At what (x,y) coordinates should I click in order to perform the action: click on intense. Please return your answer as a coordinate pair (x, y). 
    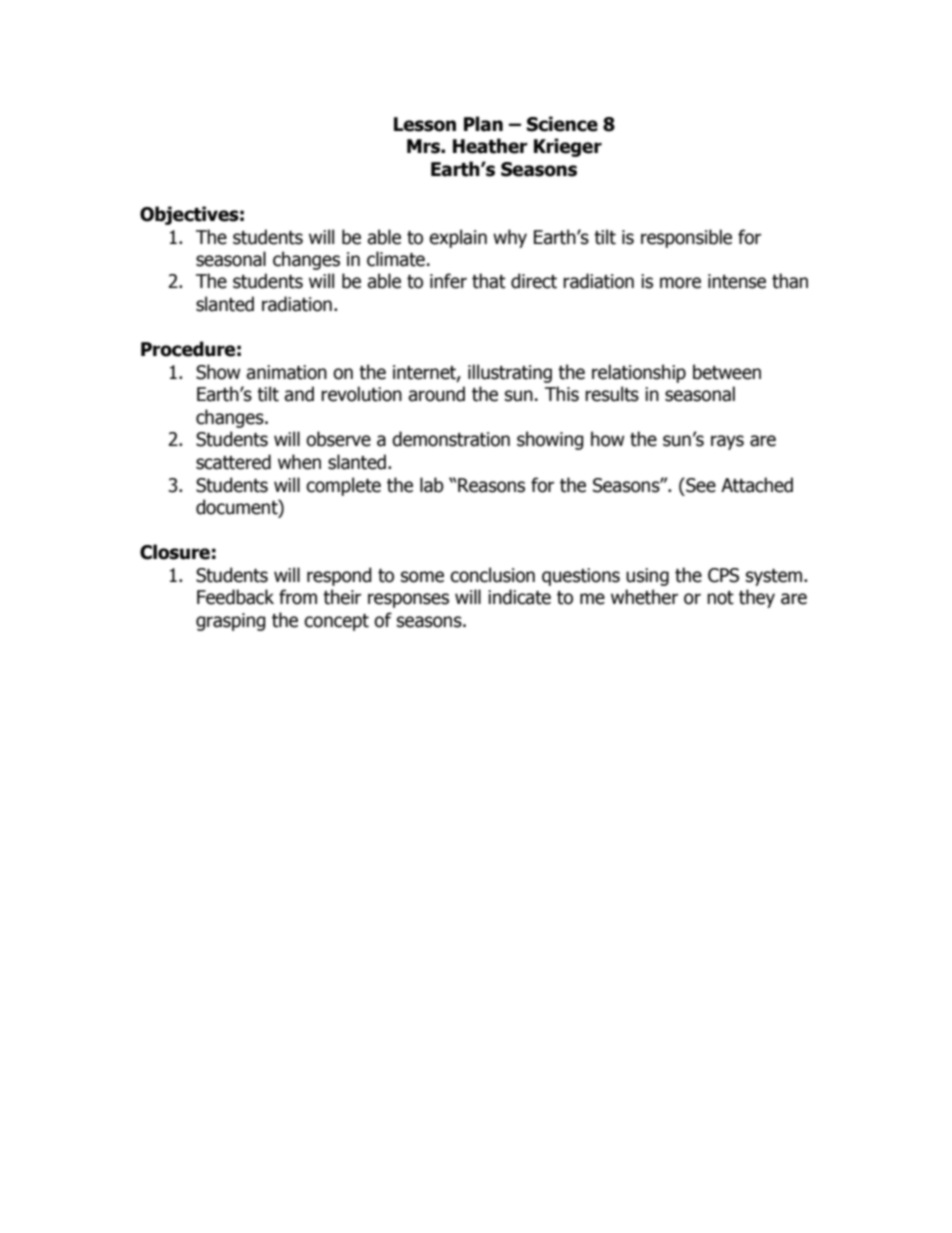
    Looking at the image, I should click on (737, 281).
